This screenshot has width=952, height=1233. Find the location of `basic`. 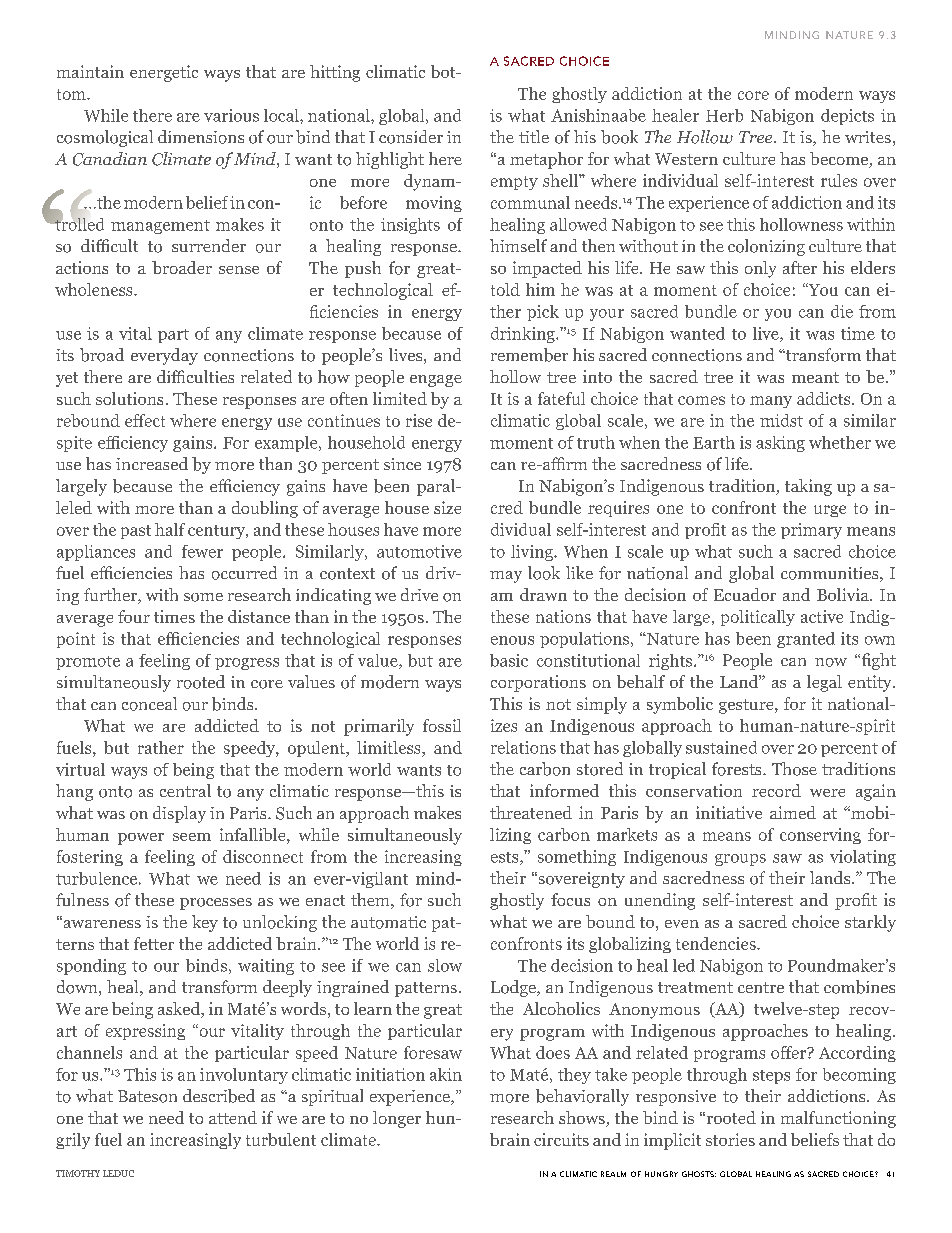

basic is located at coordinates (509, 660).
